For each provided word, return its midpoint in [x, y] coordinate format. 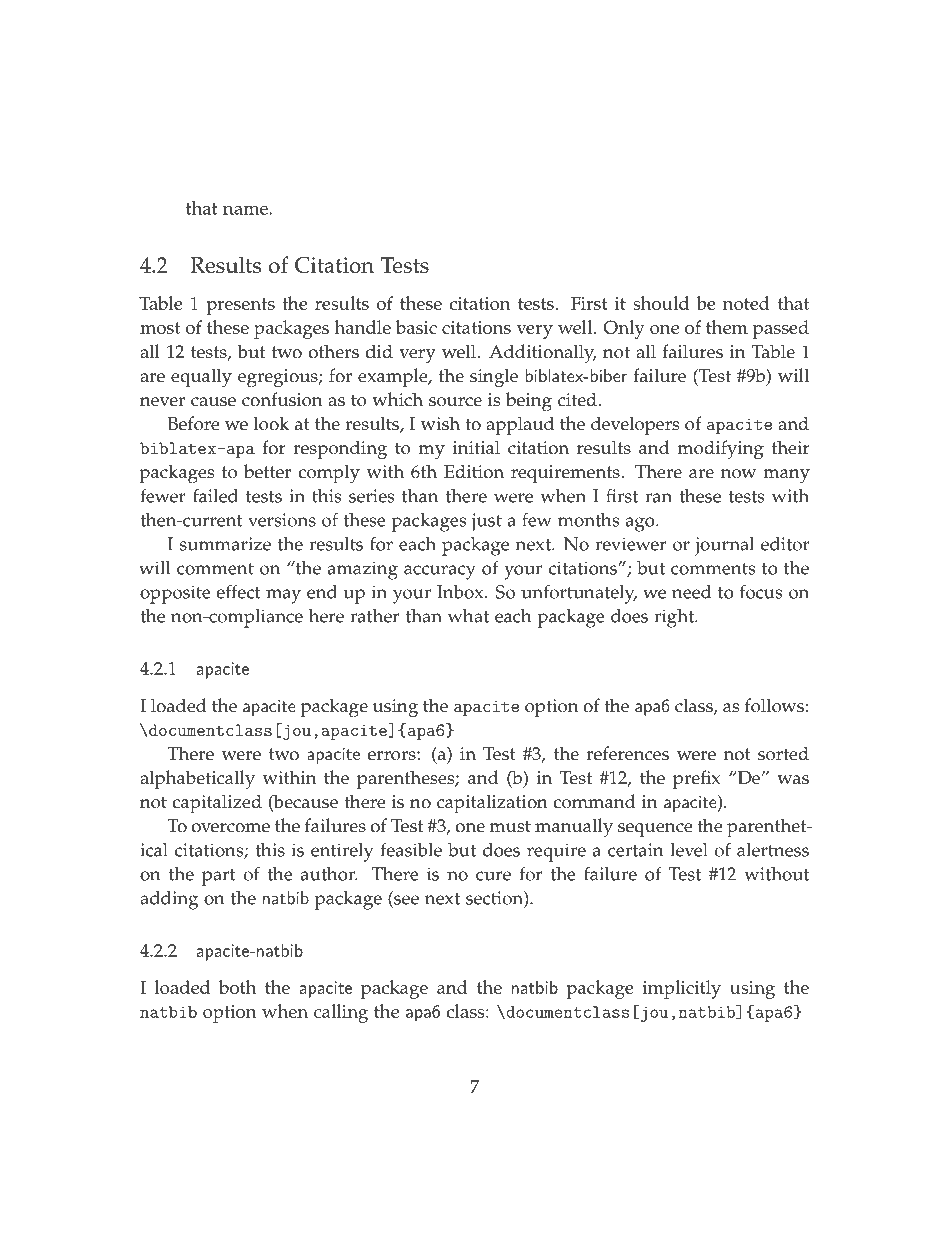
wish [440, 423]
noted [746, 303]
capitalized [217, 804]
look [271, 423]
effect [238, 591]
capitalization [492, 804]
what [468, 616]
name [245, 210]
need [691, 592]
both [238, 987]
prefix [697, 780]
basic [416, 327]
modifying [720, 450]
